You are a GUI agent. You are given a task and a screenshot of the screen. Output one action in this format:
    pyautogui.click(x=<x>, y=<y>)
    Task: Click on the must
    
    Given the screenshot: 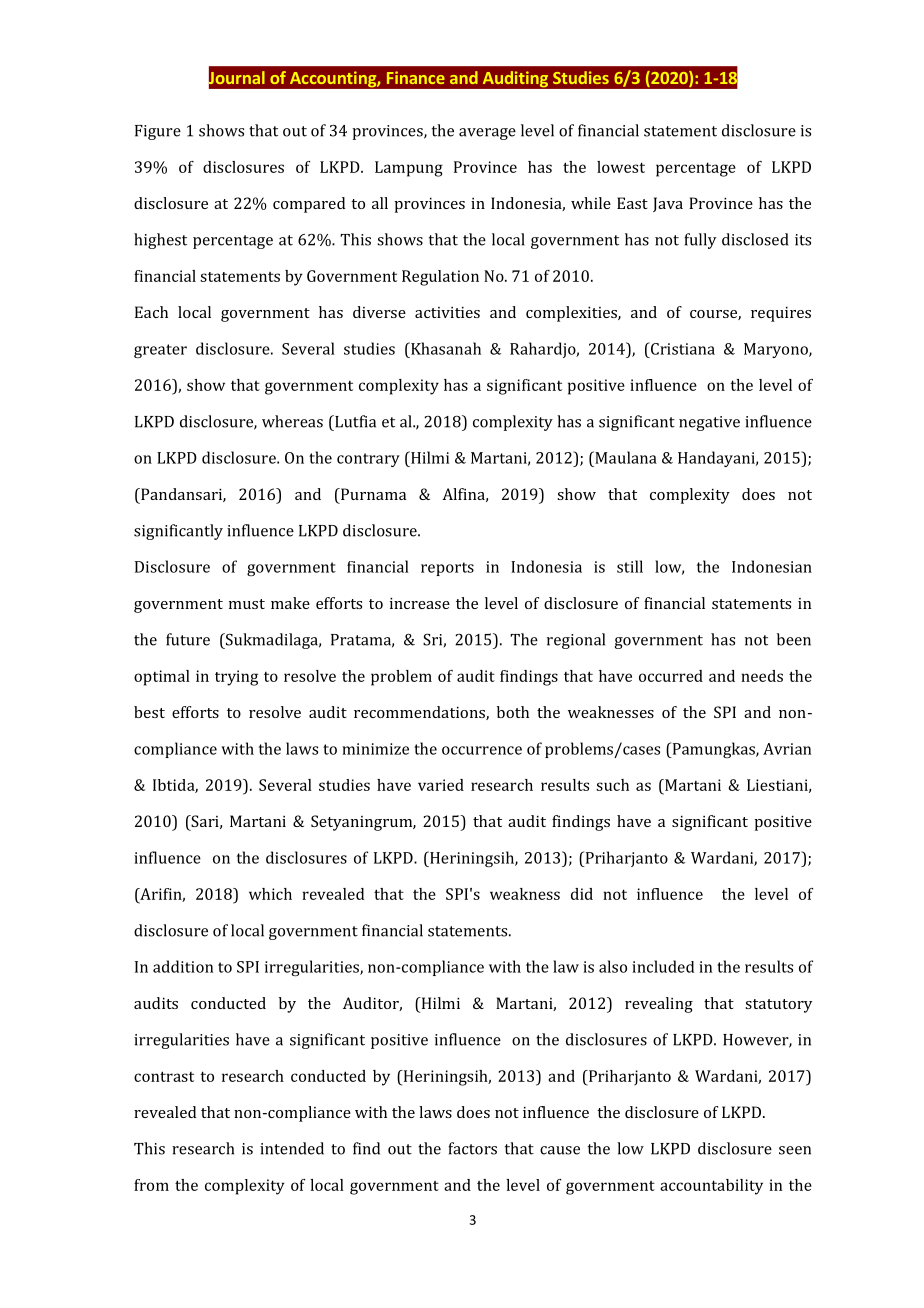 What is the action you would take?
    pyautogui.click(x=247, y=604)
